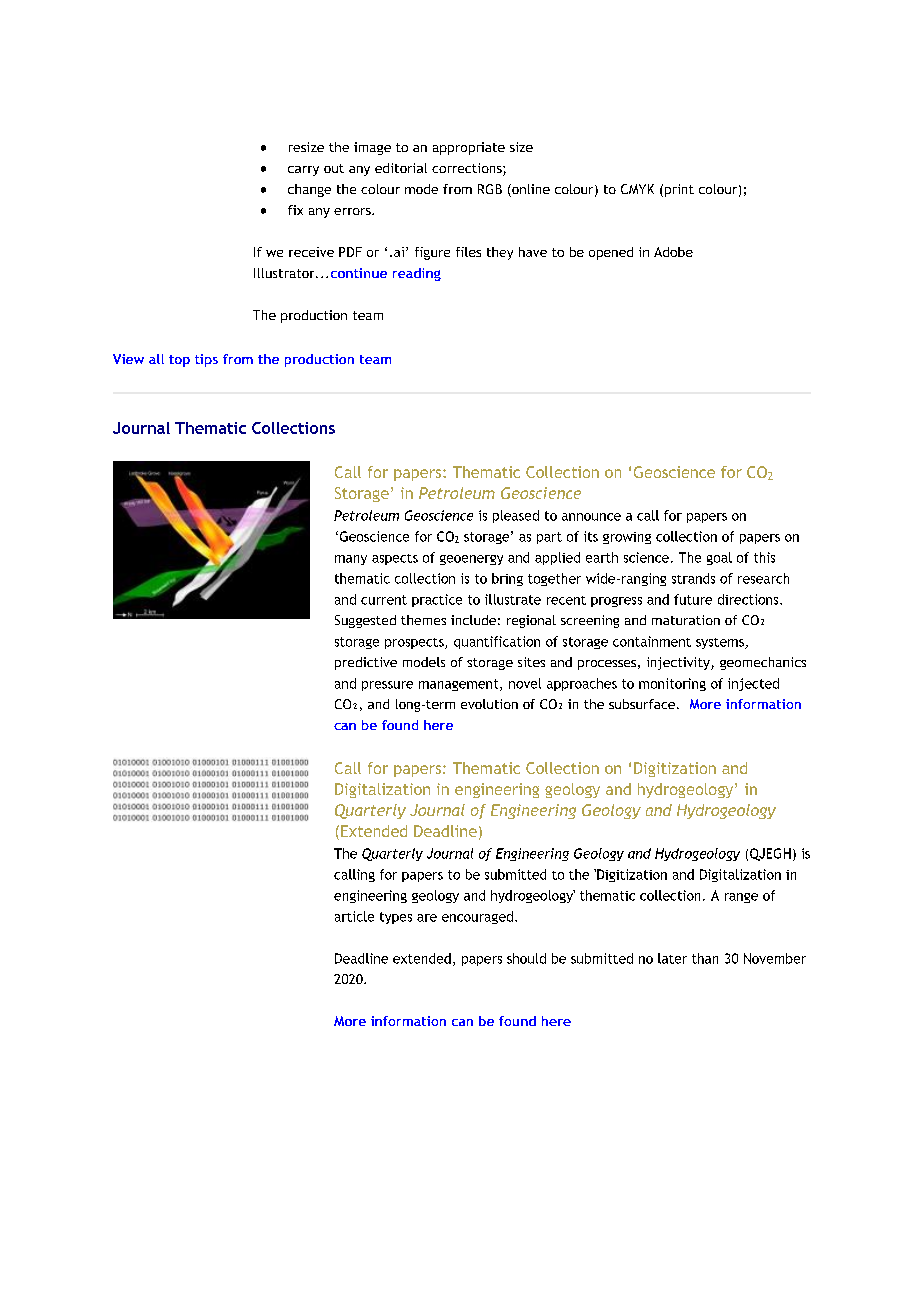 The image size is (924, 1308). I want to click on management, so click(460, 685).
